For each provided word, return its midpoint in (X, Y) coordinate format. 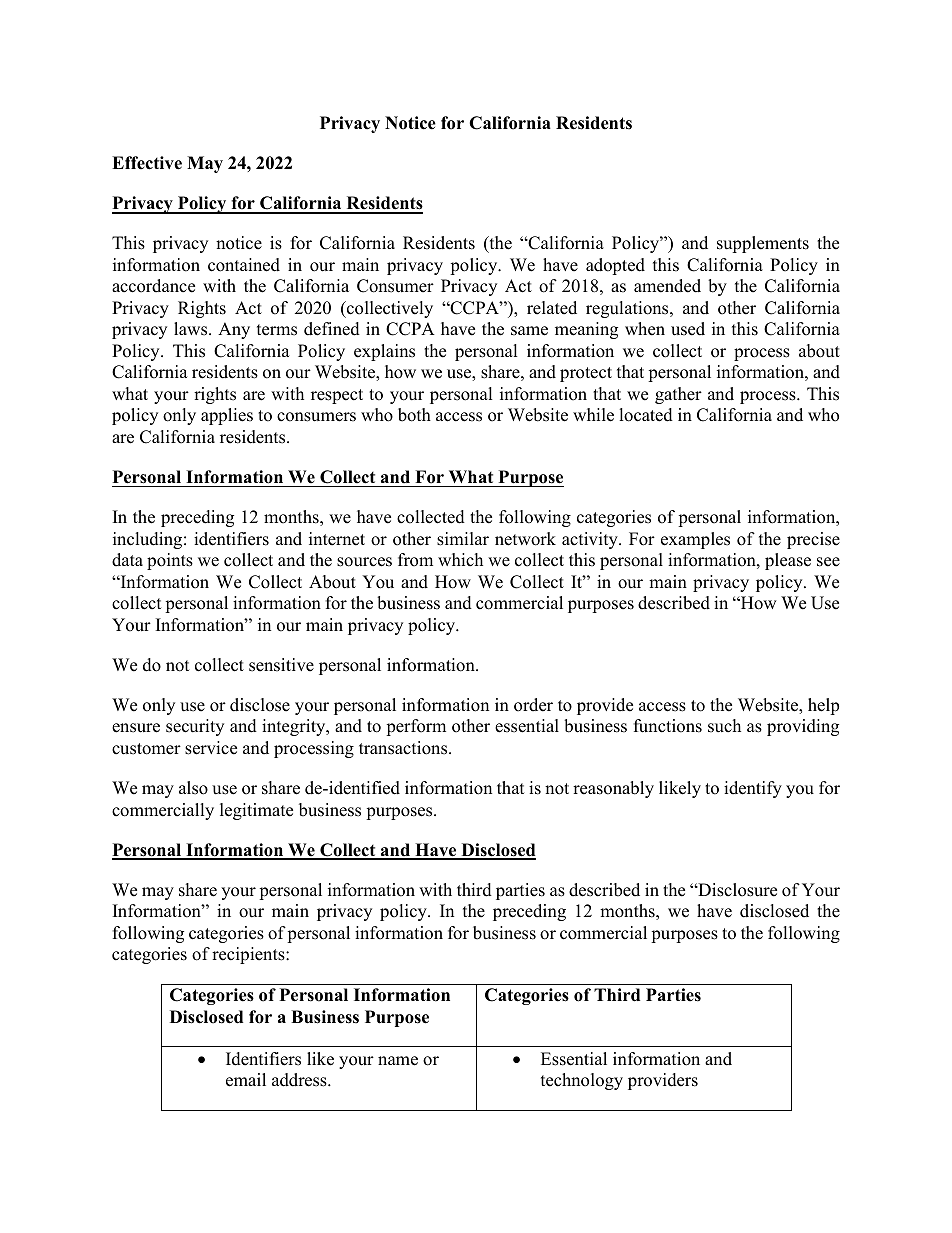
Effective (147, 163)
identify (753, 789)
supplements (763, 244)
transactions (404, 748)
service (211, 748)
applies (227, 416)
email (246, 1080)
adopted (615, 266)
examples (695, 540)
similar (463, 539)
